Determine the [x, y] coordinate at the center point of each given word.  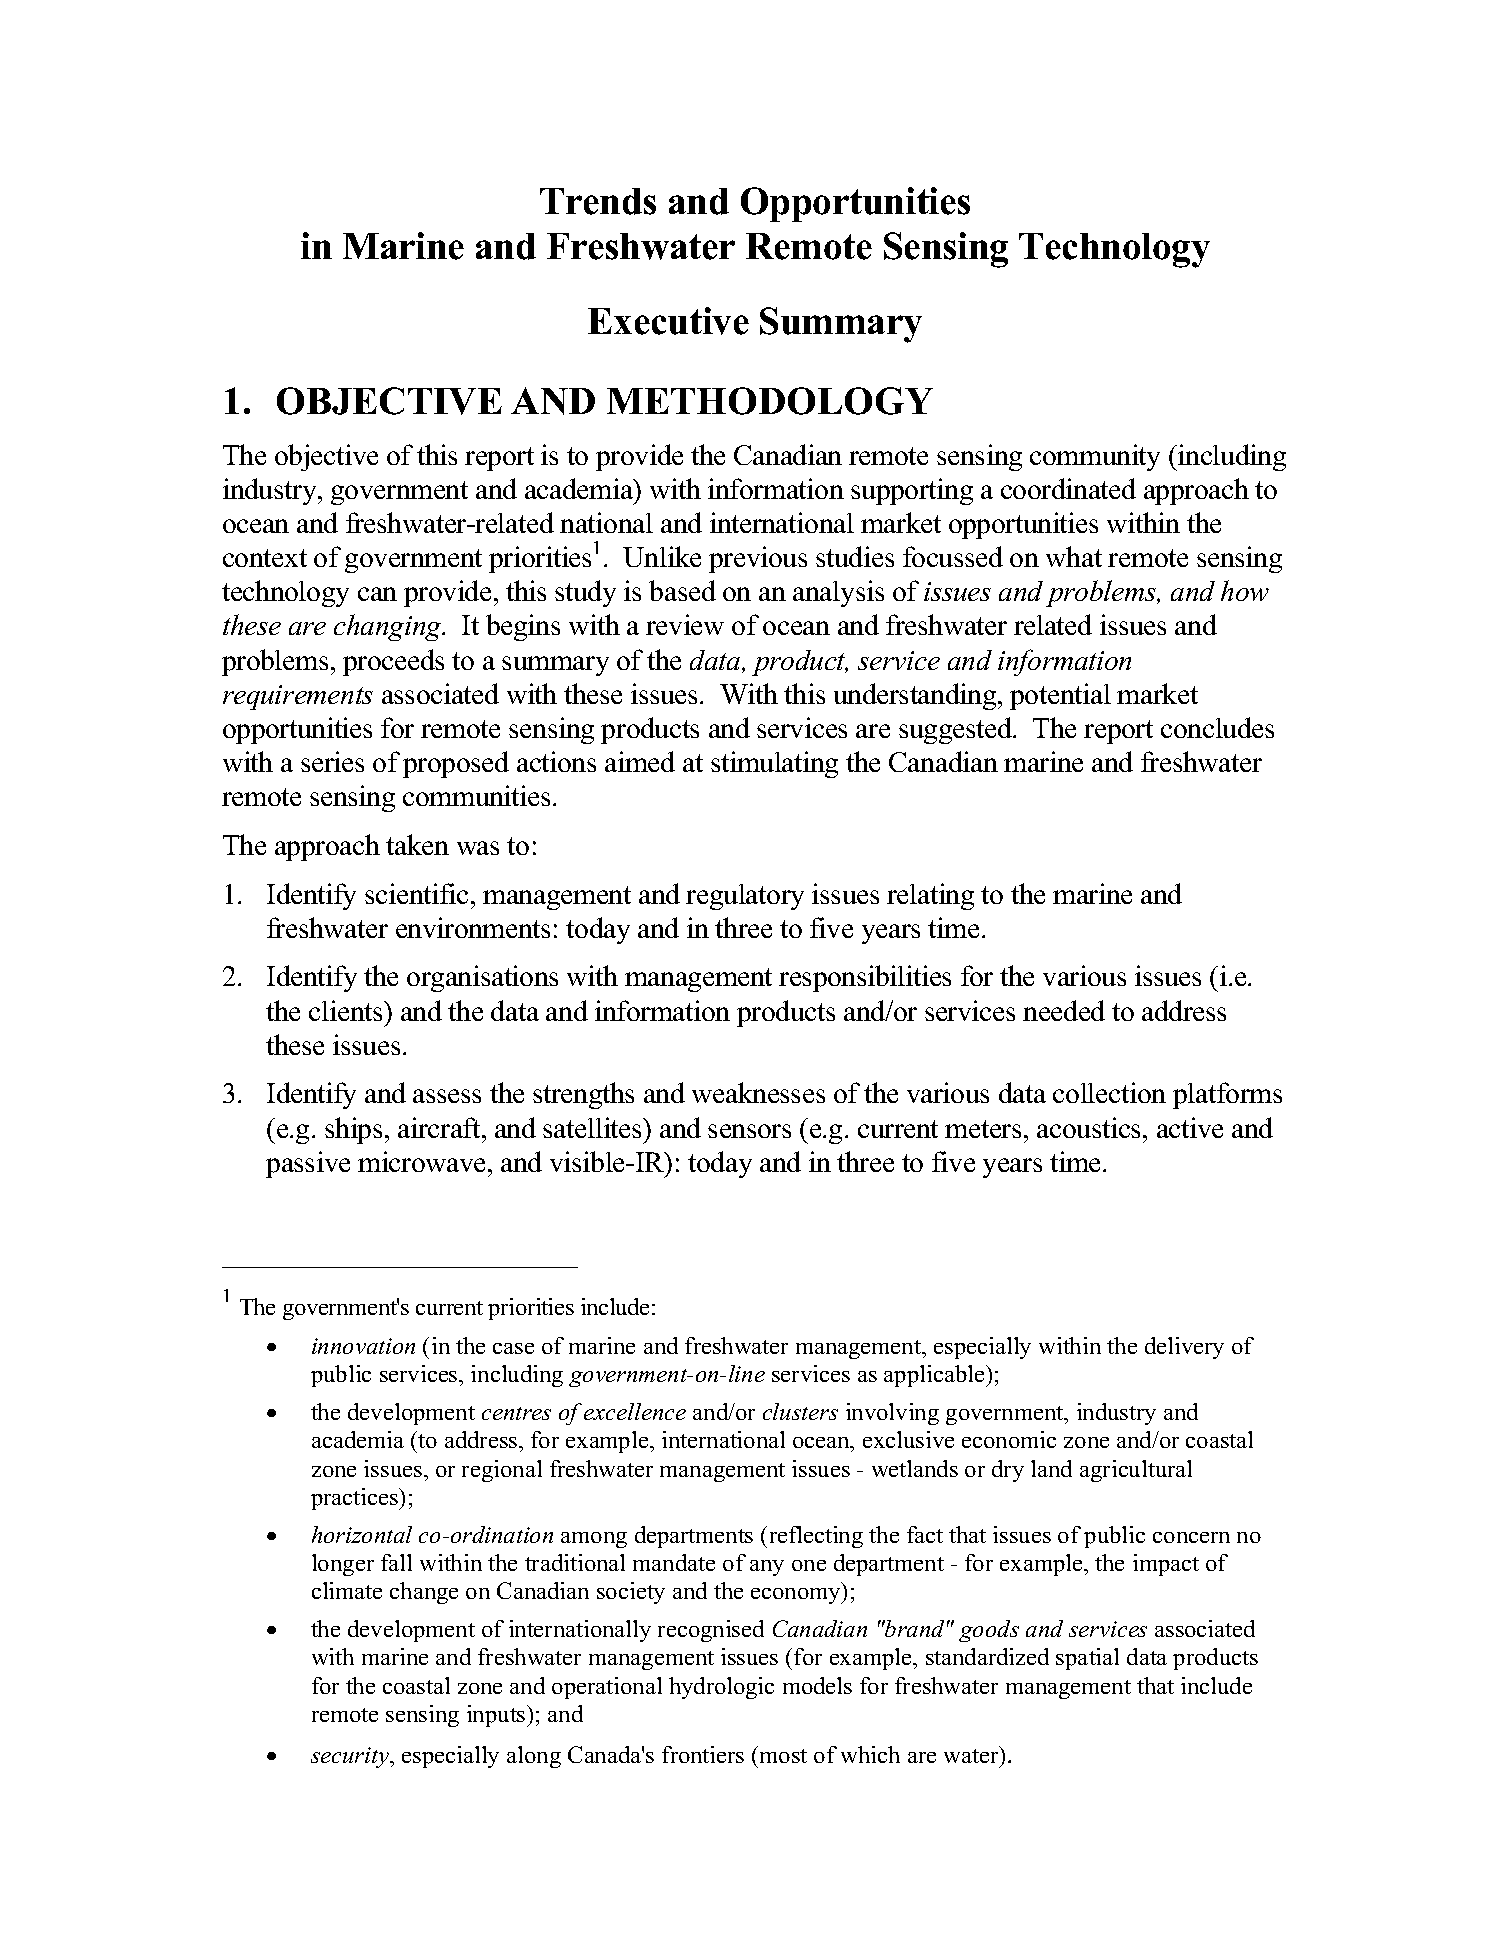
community [1095, 457]
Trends [598, 201]
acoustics [1090, 1127]
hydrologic [721, 1688]
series [332, 761]
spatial [1087, 1659]
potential [1060, 696]
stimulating [774, 764]
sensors [749, 1131]
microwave [423, 1161]
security [351, 1757]
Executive [668, 321]
